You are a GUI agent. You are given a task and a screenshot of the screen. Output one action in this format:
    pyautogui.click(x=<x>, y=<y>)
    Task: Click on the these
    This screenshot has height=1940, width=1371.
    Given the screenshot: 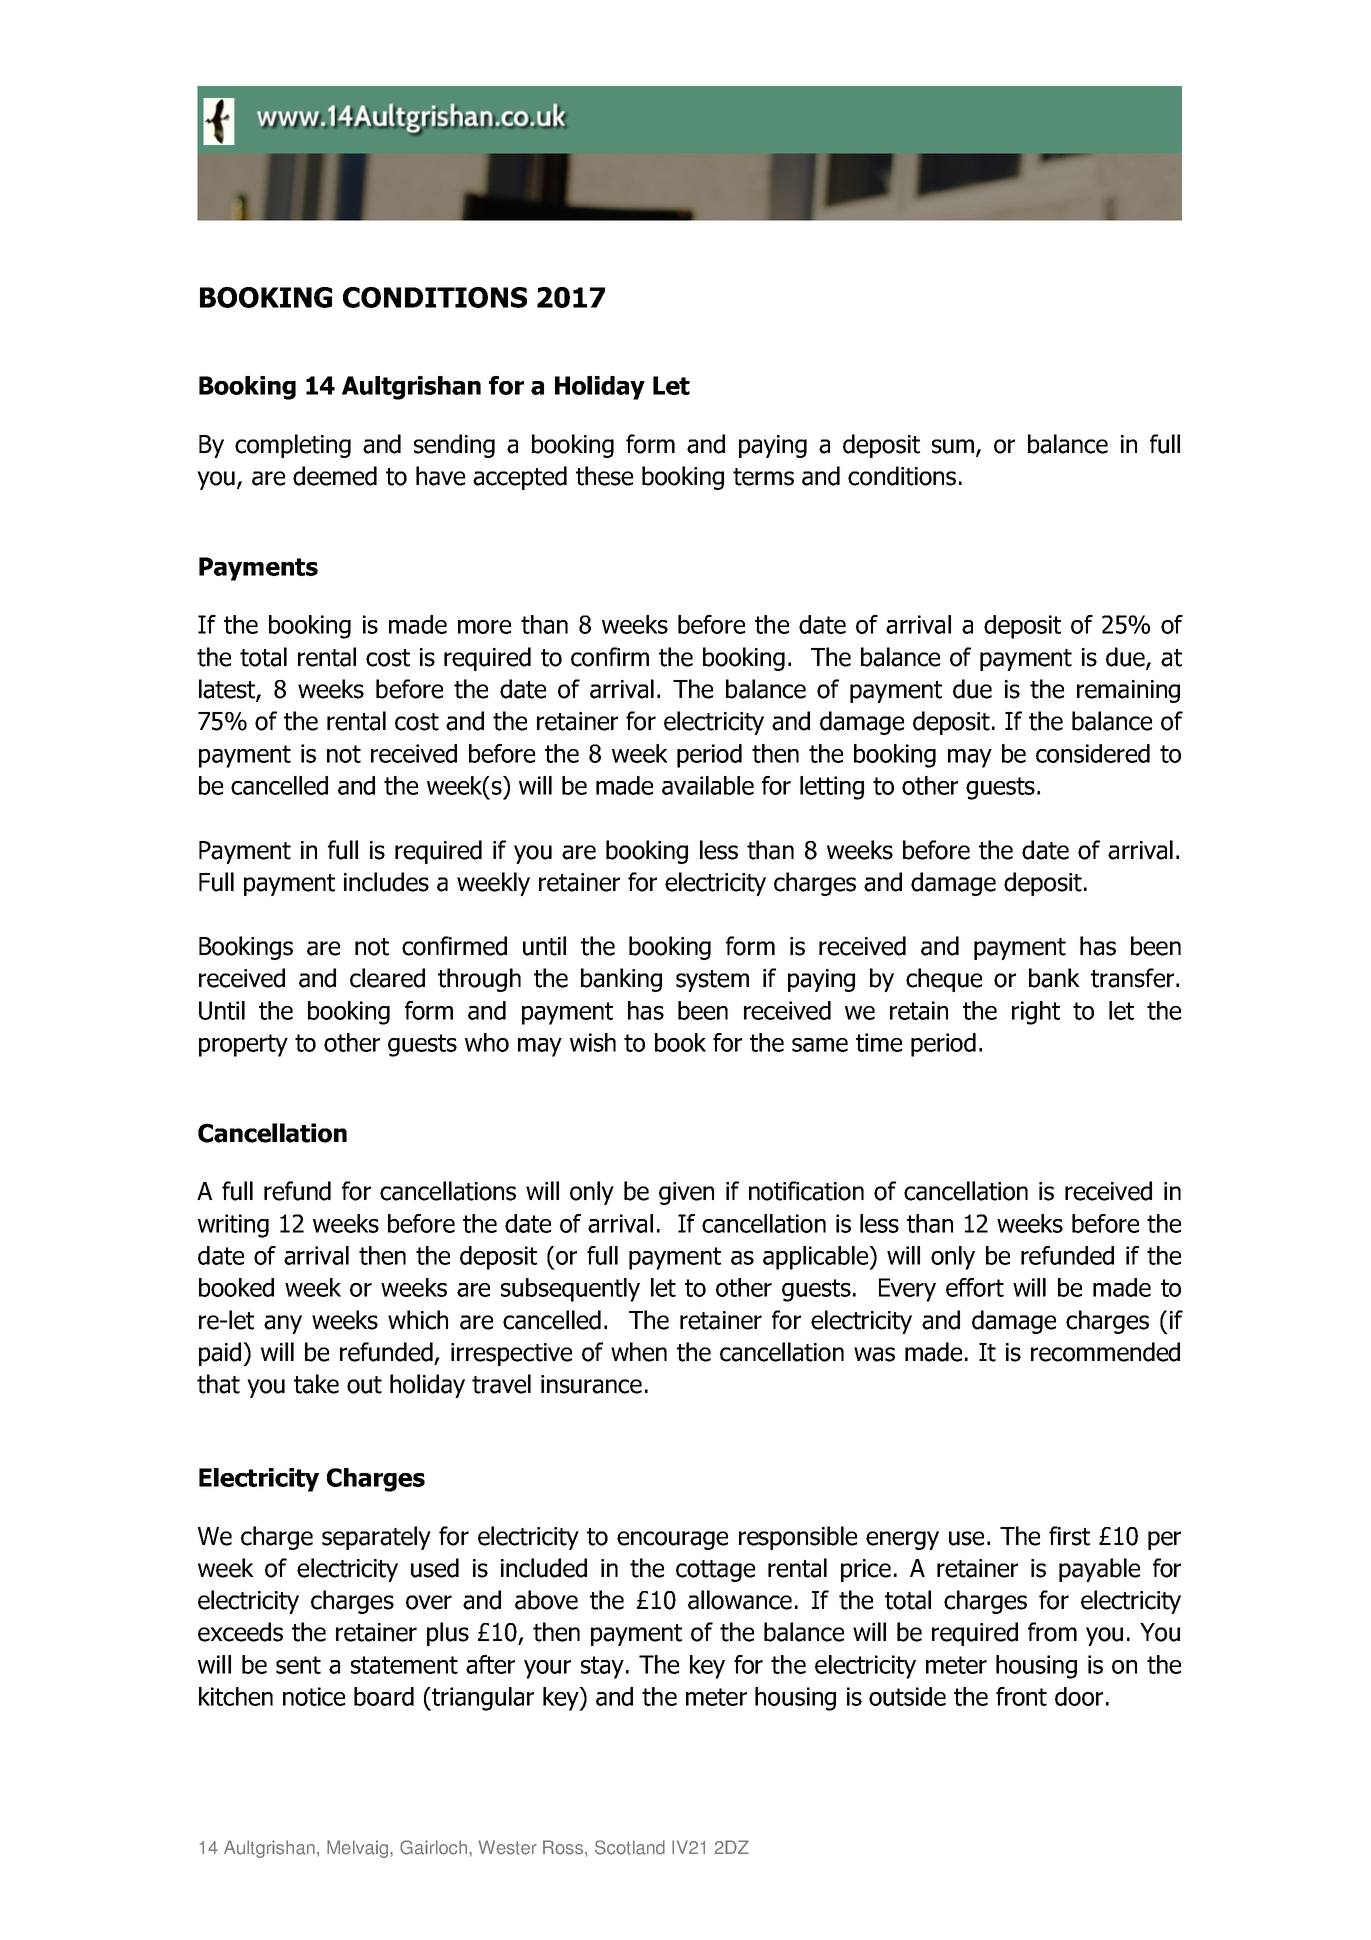 What is the action you would take?
    pyautogui.click(x=604, y=476)
